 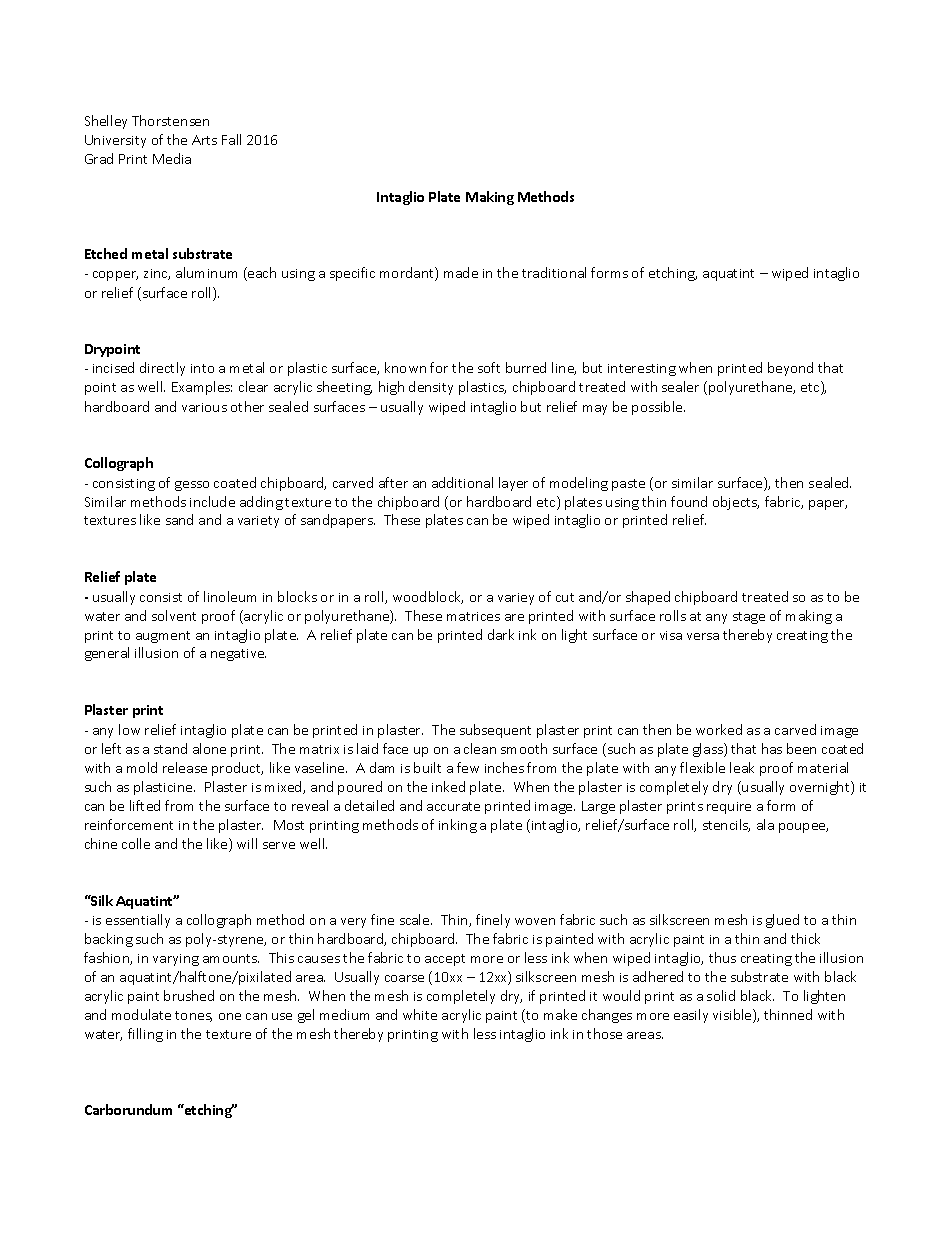 I want to click on include, so click(x=212, y=501).
